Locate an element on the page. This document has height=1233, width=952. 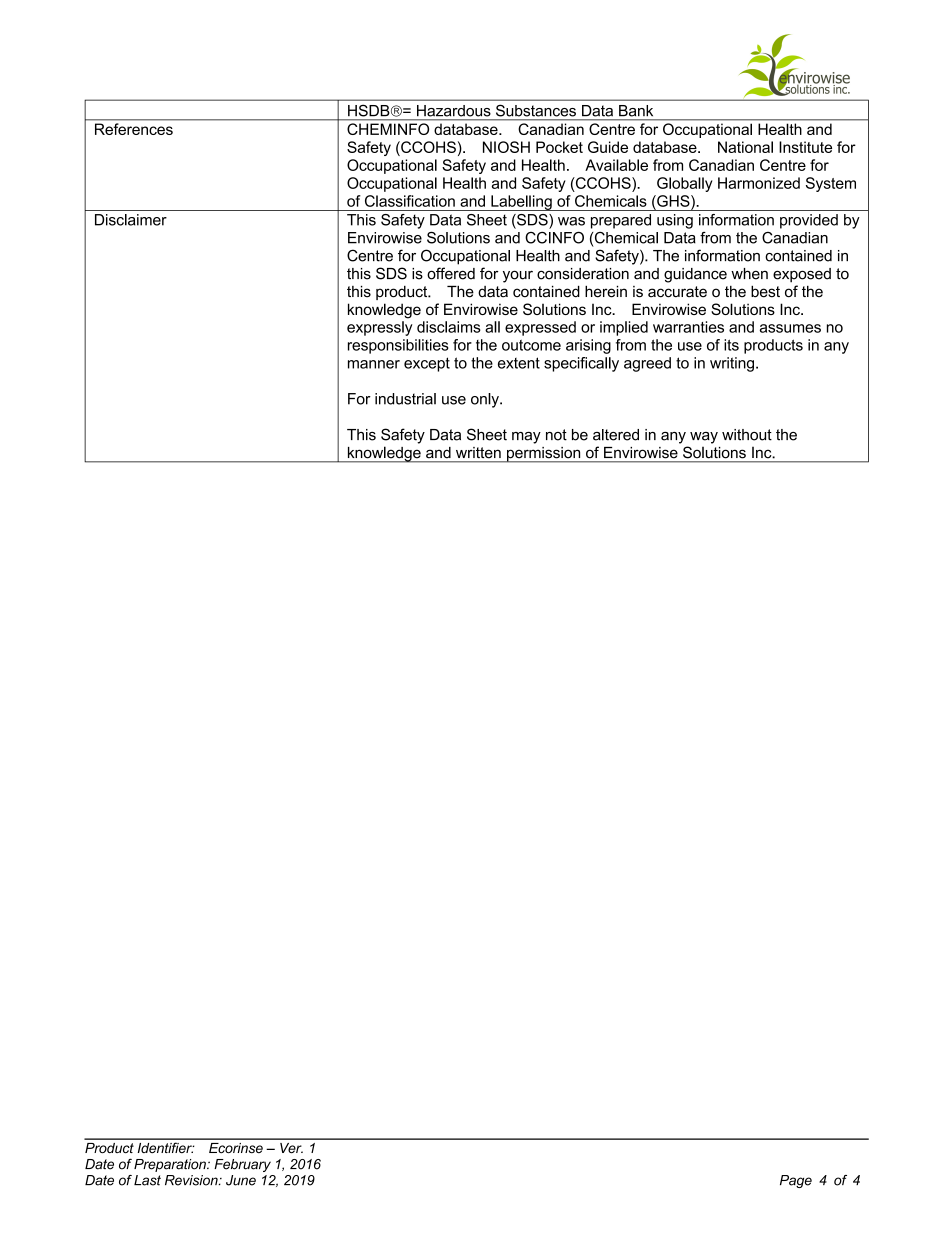
References is located at coordinates (134, 129).
